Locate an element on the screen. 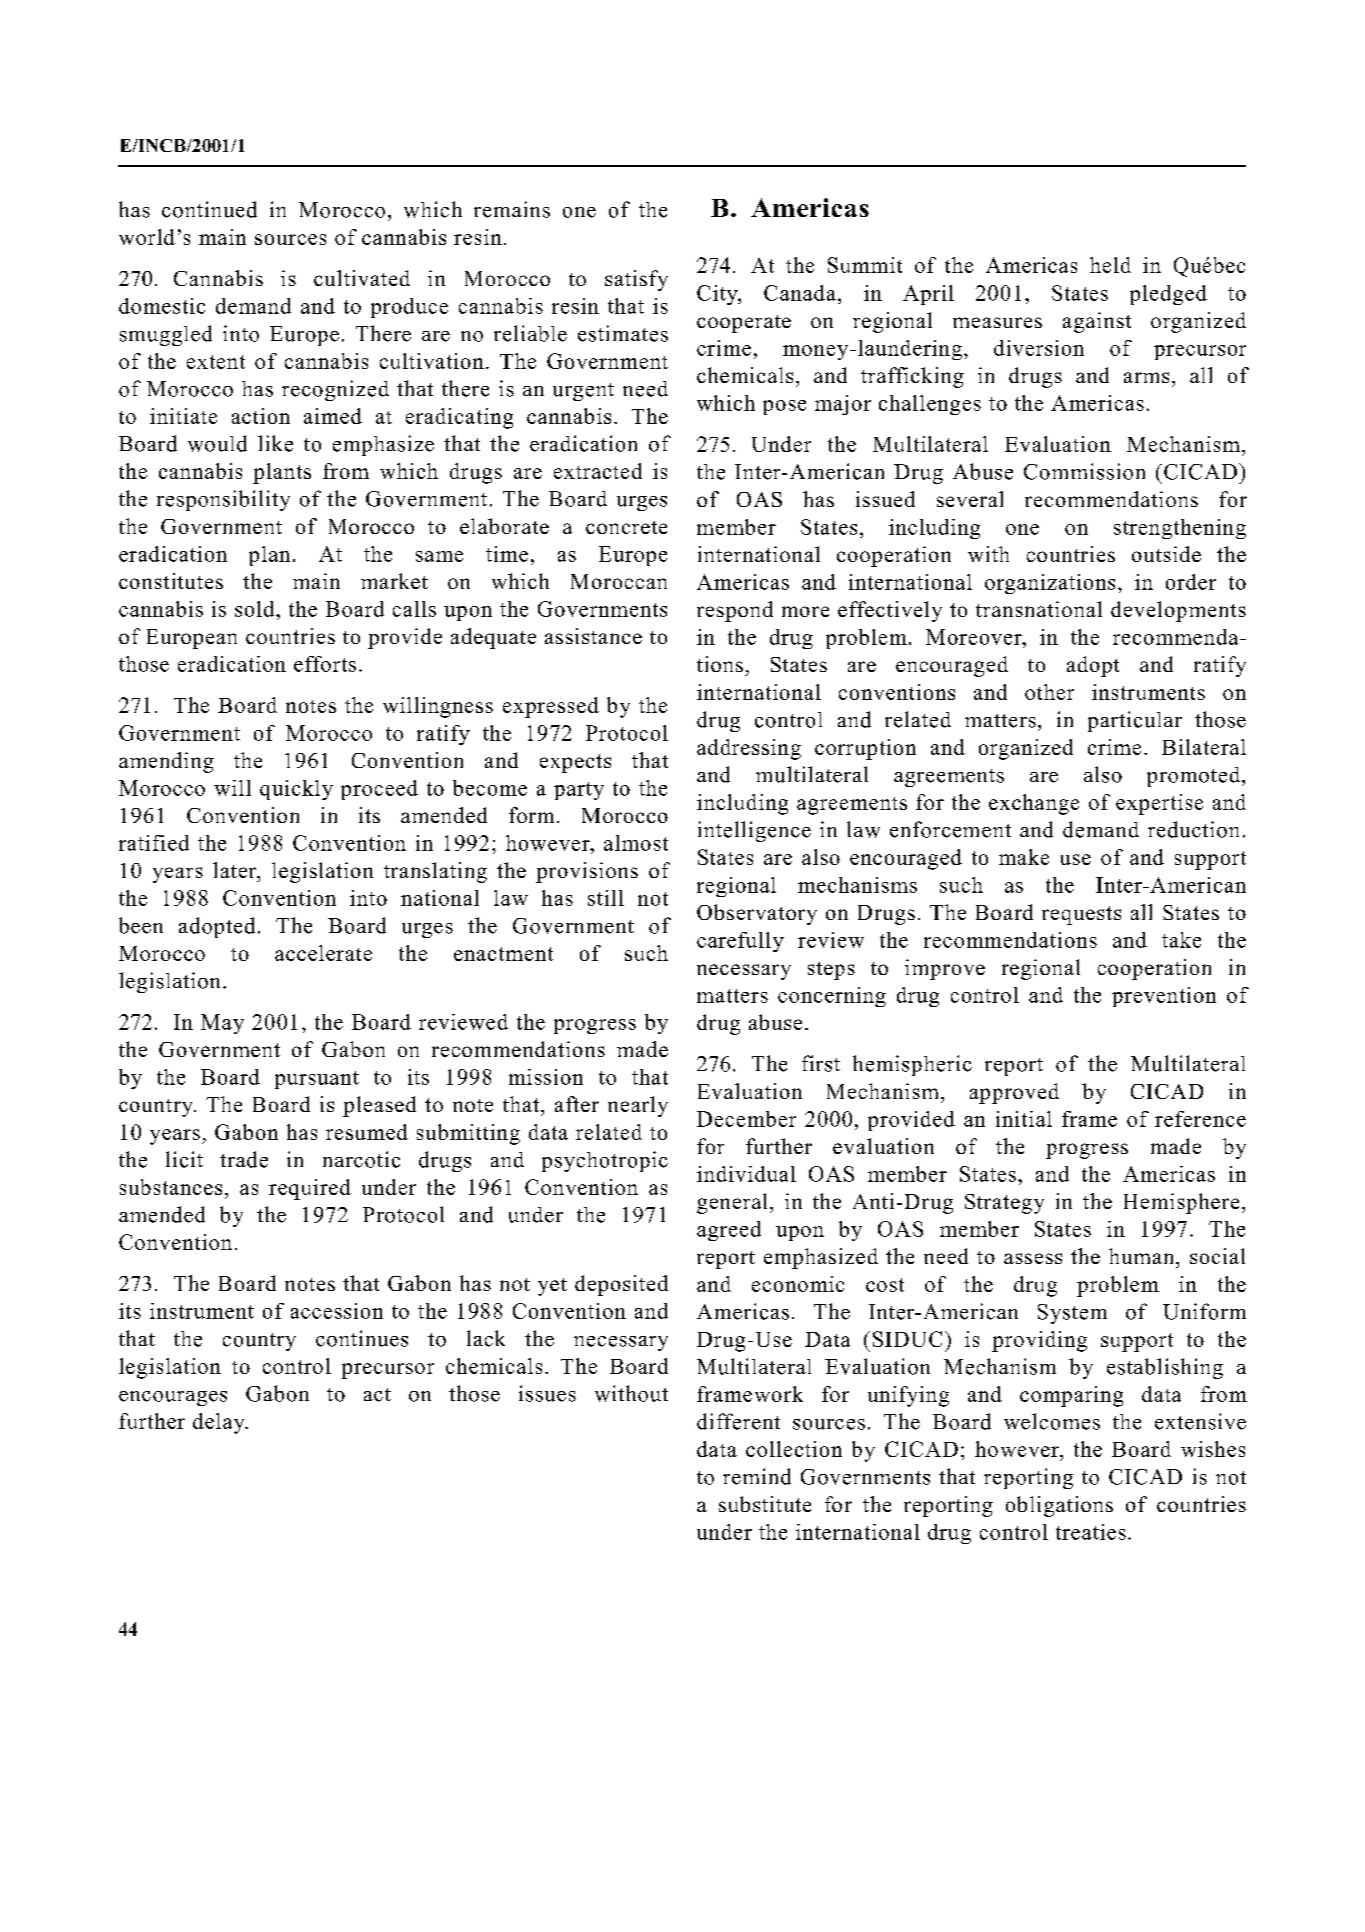 This screenshot has width=1365, height=1932. delay is located at coordinates (220, 1423).
